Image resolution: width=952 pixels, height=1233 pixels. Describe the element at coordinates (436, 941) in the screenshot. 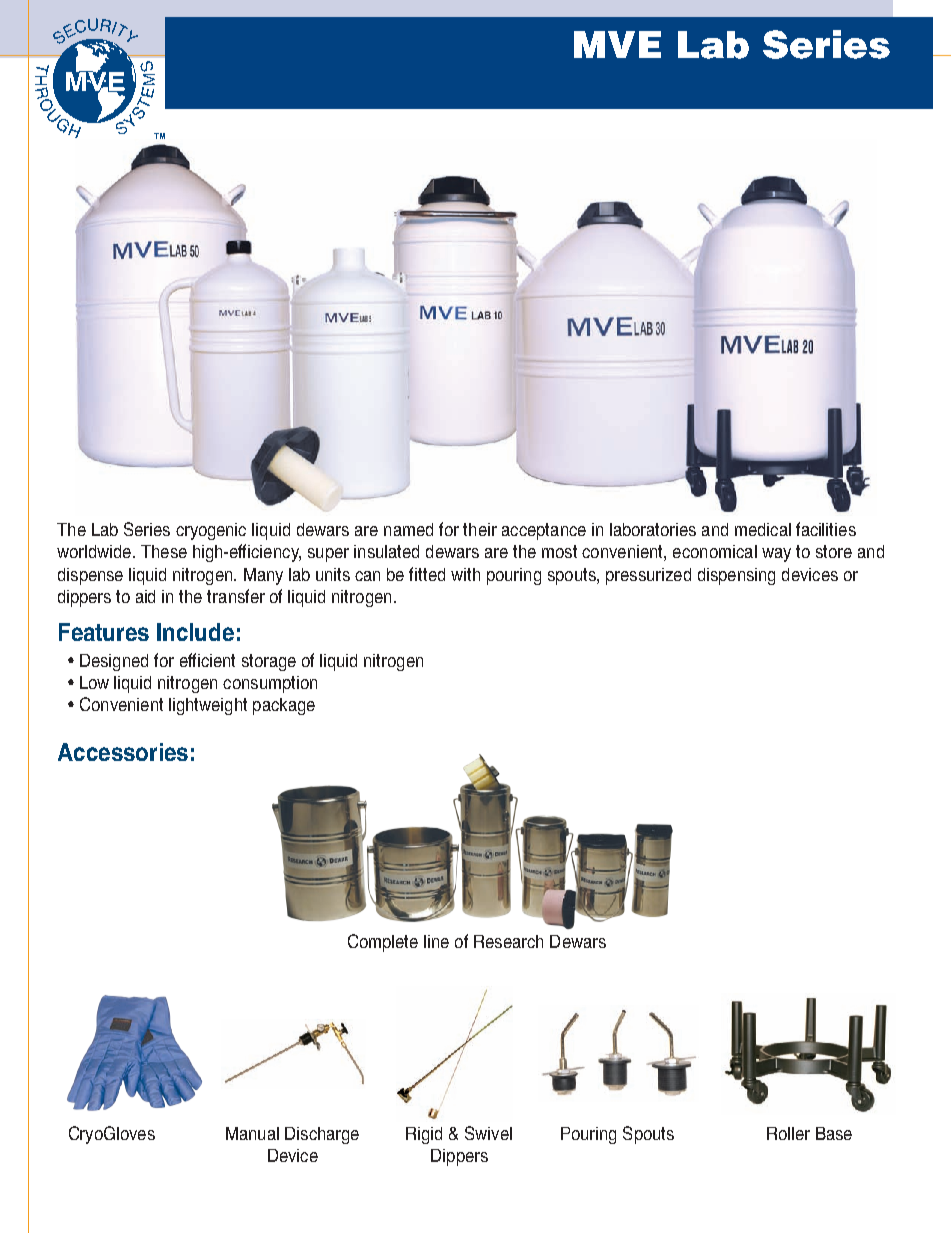

I see `line` at that location.
